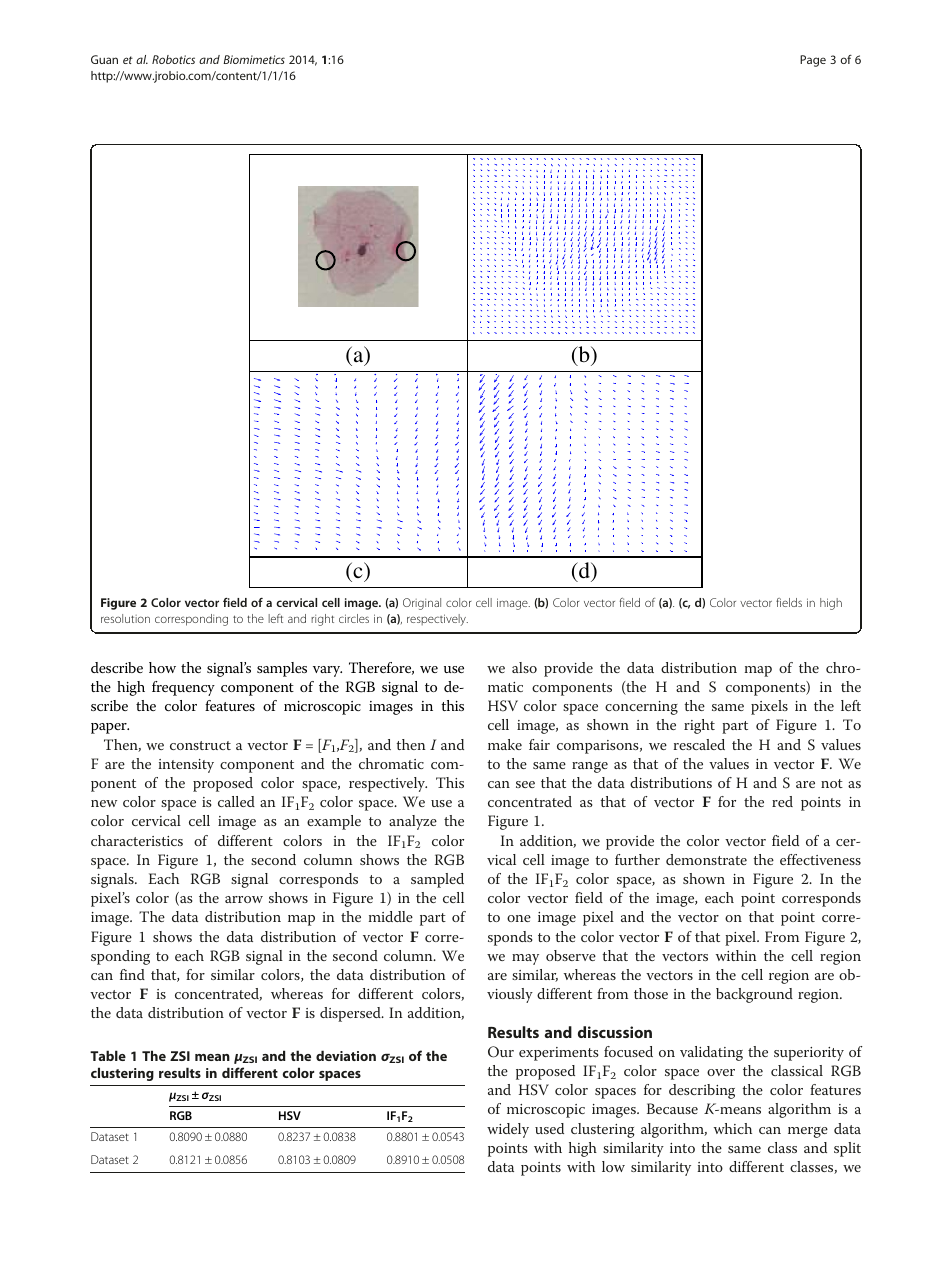  Describe the element at coordinates (508, 1130) in the image. I see `widely` at that location.
